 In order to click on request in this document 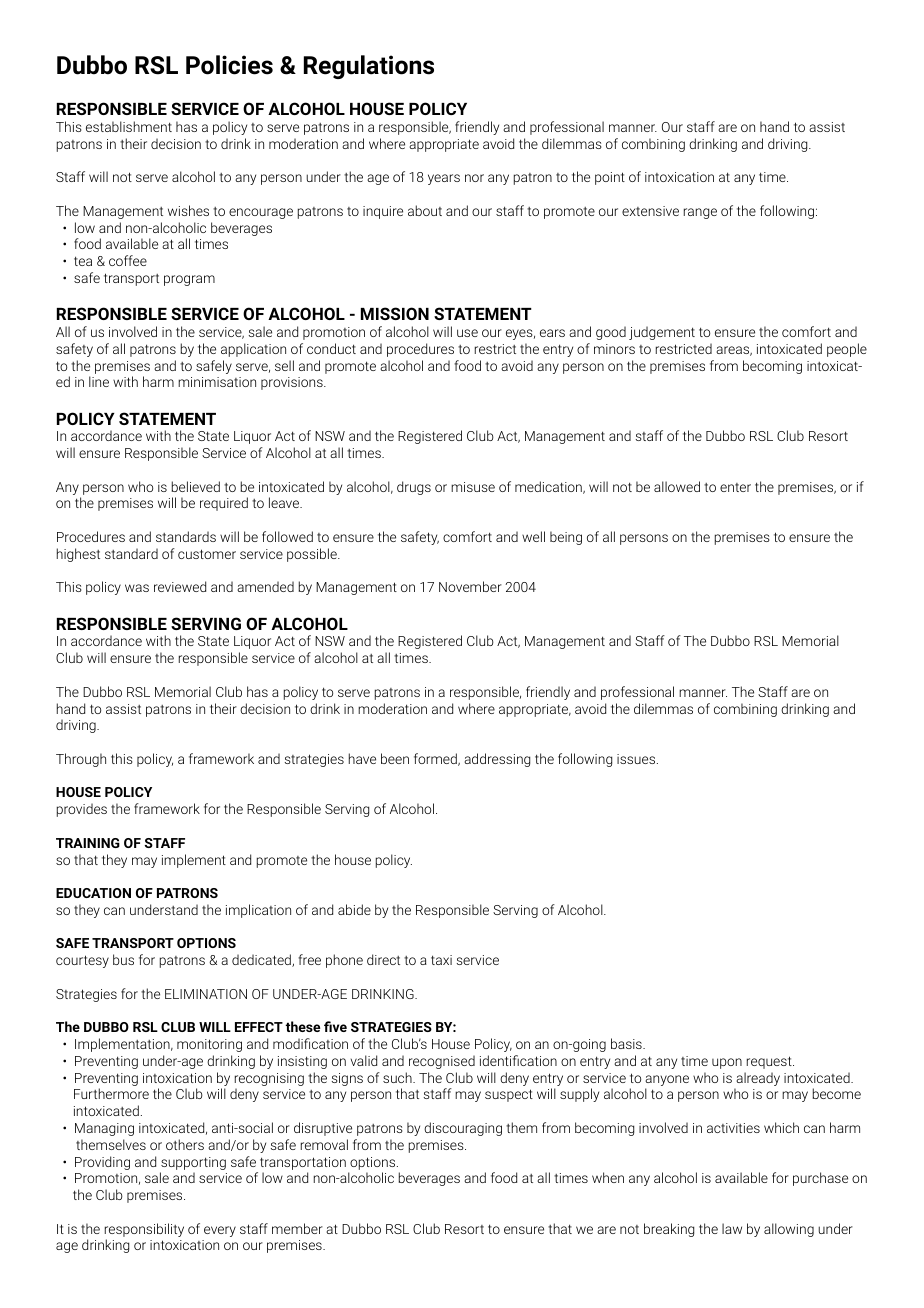, I will do `click(770, 1062)`.
